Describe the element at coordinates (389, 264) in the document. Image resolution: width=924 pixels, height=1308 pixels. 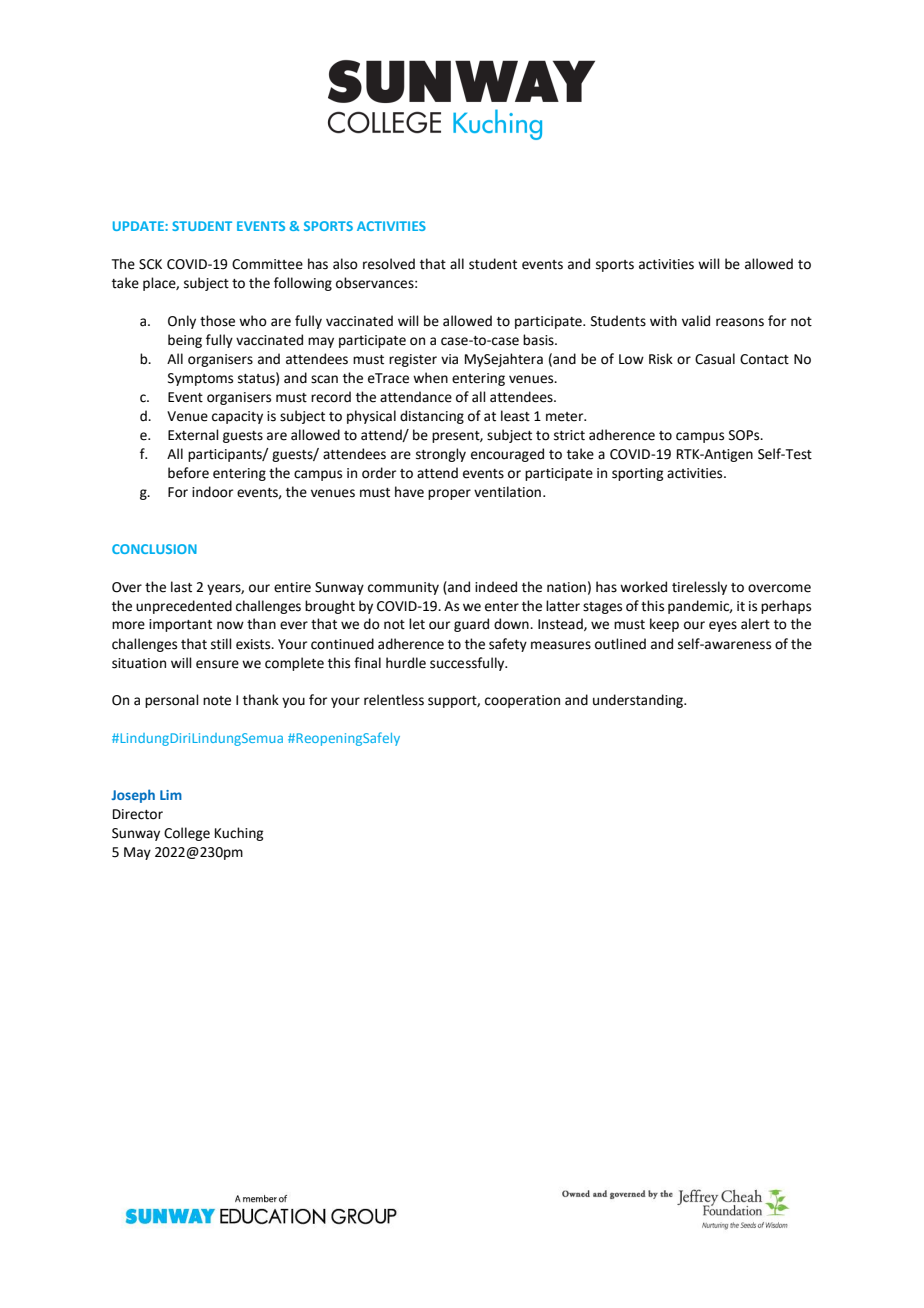
I see `resolved` at that location.
